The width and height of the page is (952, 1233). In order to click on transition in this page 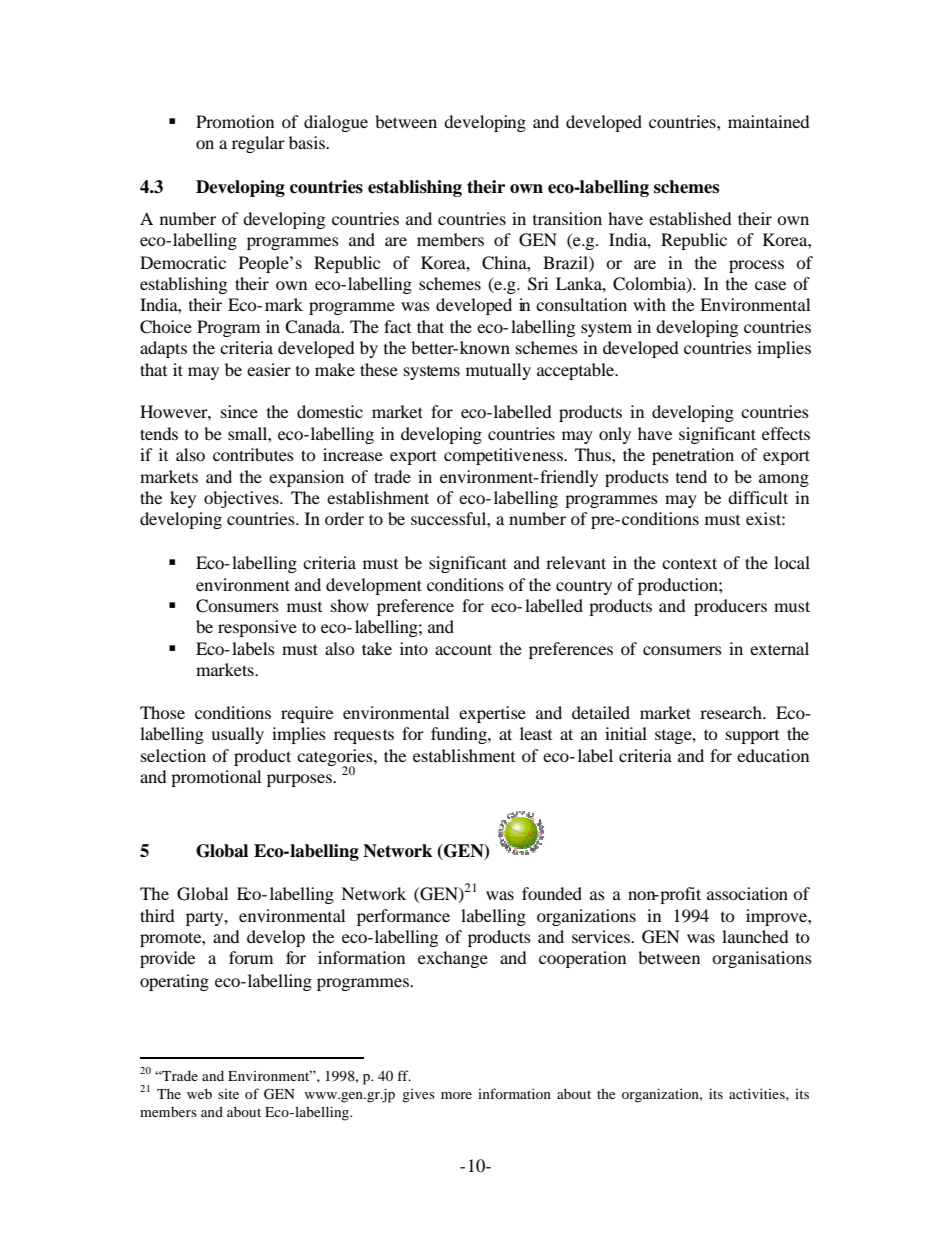, I will do `click(567, 218)`.
